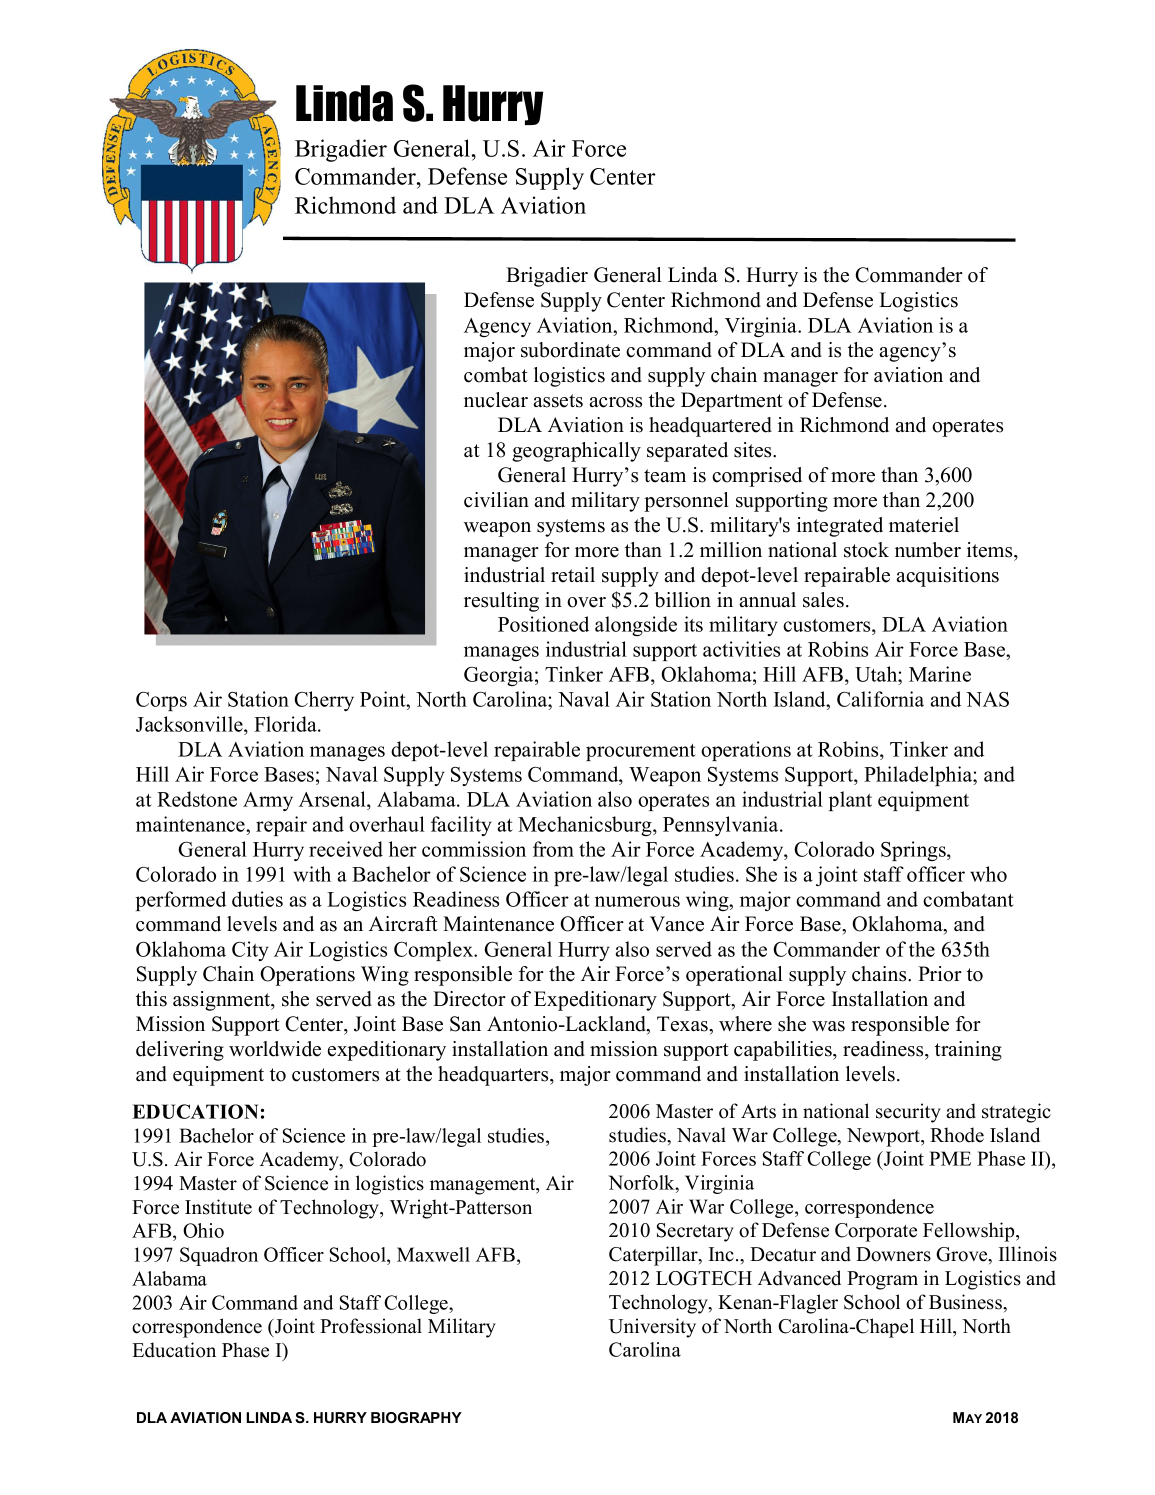 The image size is (1155, 1495). I want to click on Texas, so click(683, 1024).
